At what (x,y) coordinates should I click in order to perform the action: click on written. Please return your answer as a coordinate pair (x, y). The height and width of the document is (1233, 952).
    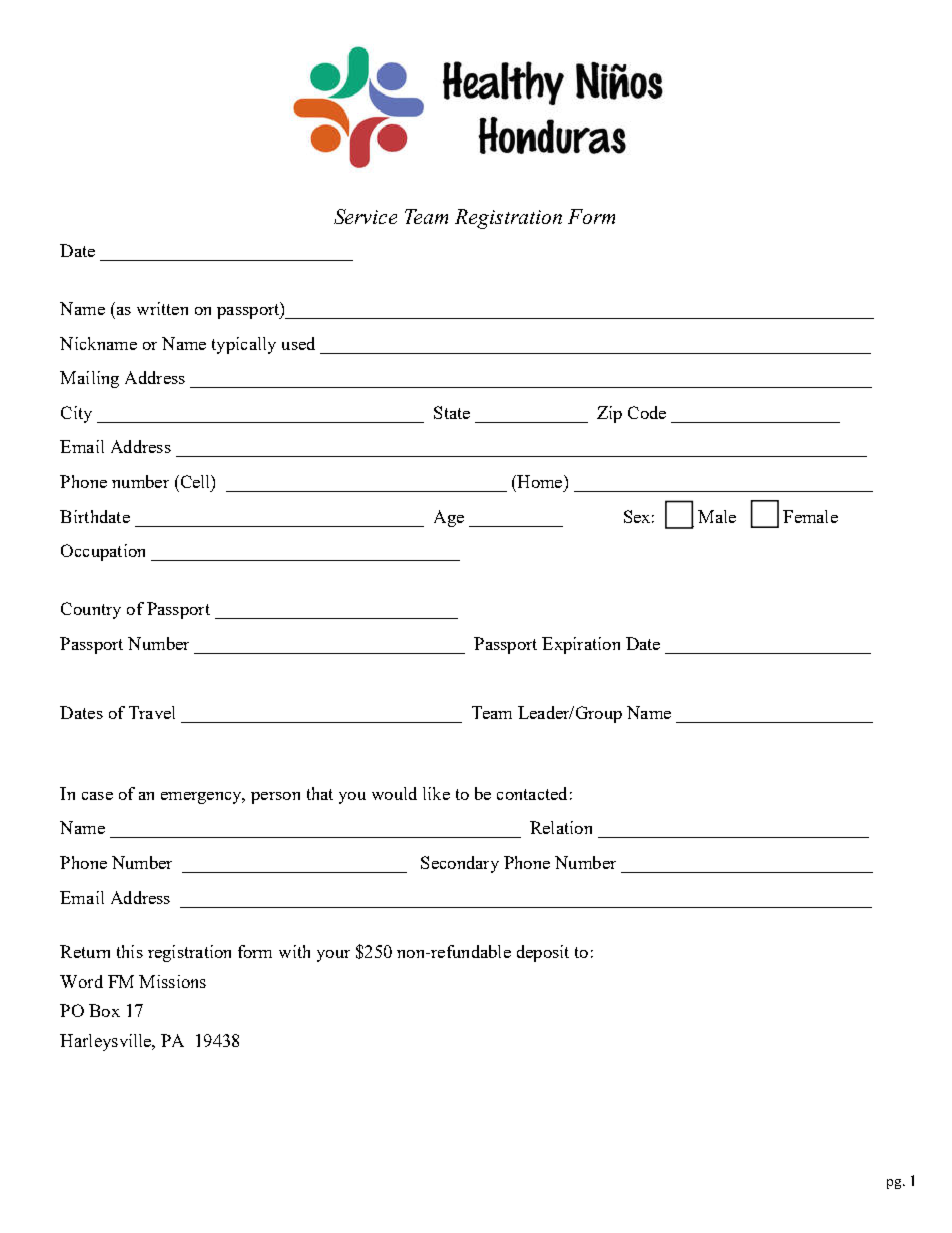
    Looking at the image, I should click on (162, 308).
